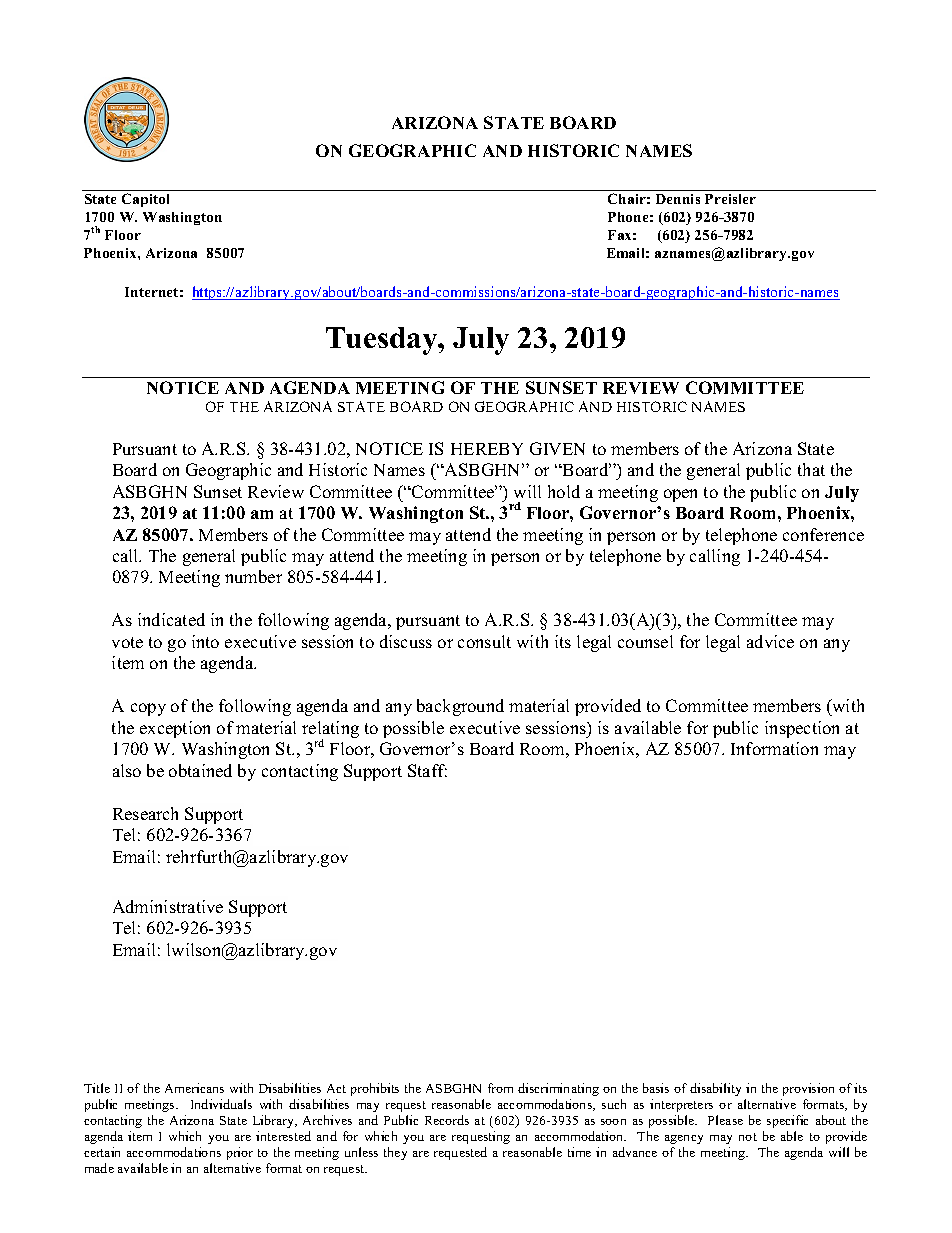 The width and height of the image is (952, 1233). What do you see at coordinates (240, 1153) in the image?
I see `prior` at bounding box center [240, 1153].
